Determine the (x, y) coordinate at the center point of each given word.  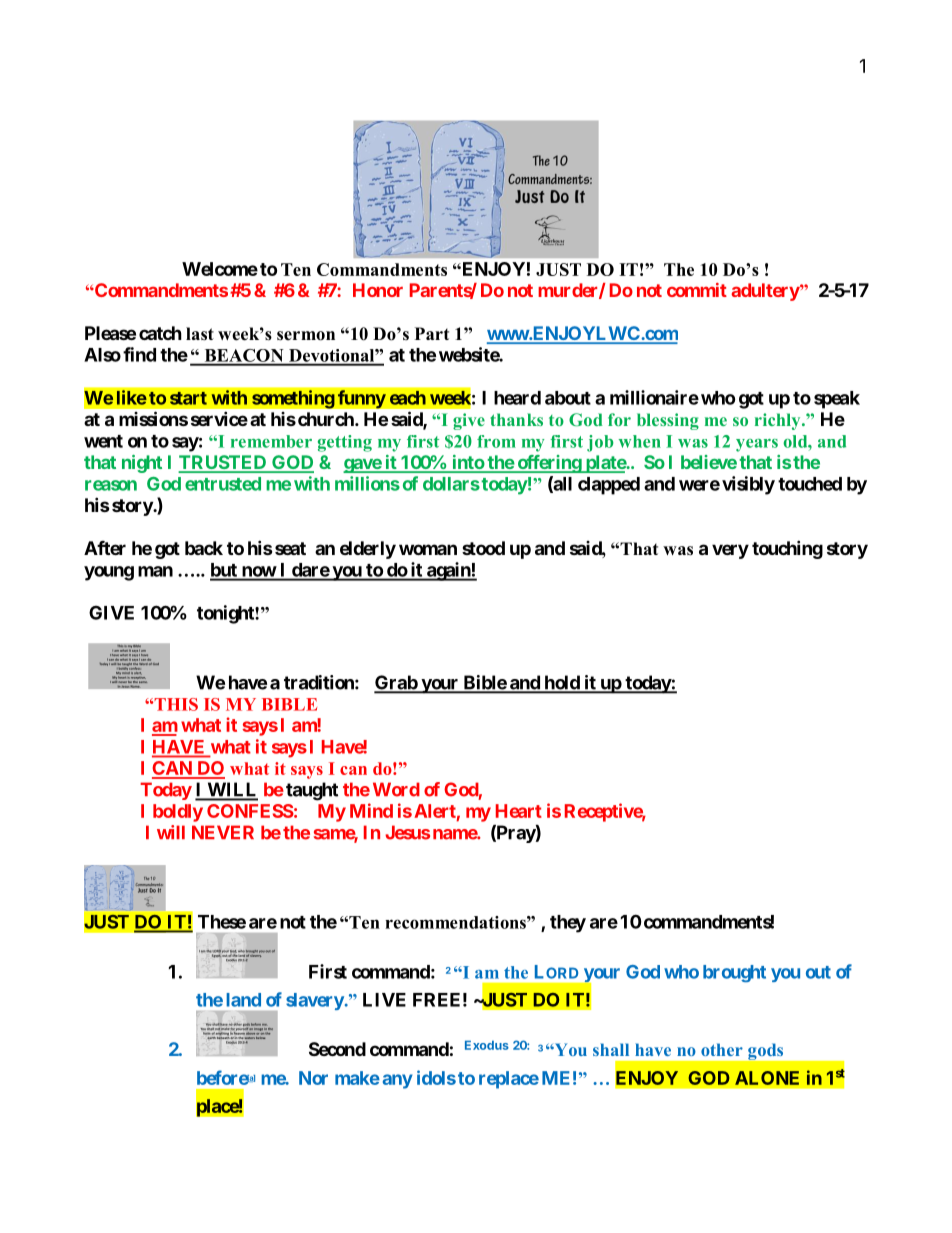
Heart (519, 811)
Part (432, 333)
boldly (178, 813)
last (200, 334)
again (448, 571)
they (568, 924)
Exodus (487, 1045)
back (204, 548)
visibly (748, 485)
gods (765, 1052)
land (243, 1000)
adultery (765, 292)
